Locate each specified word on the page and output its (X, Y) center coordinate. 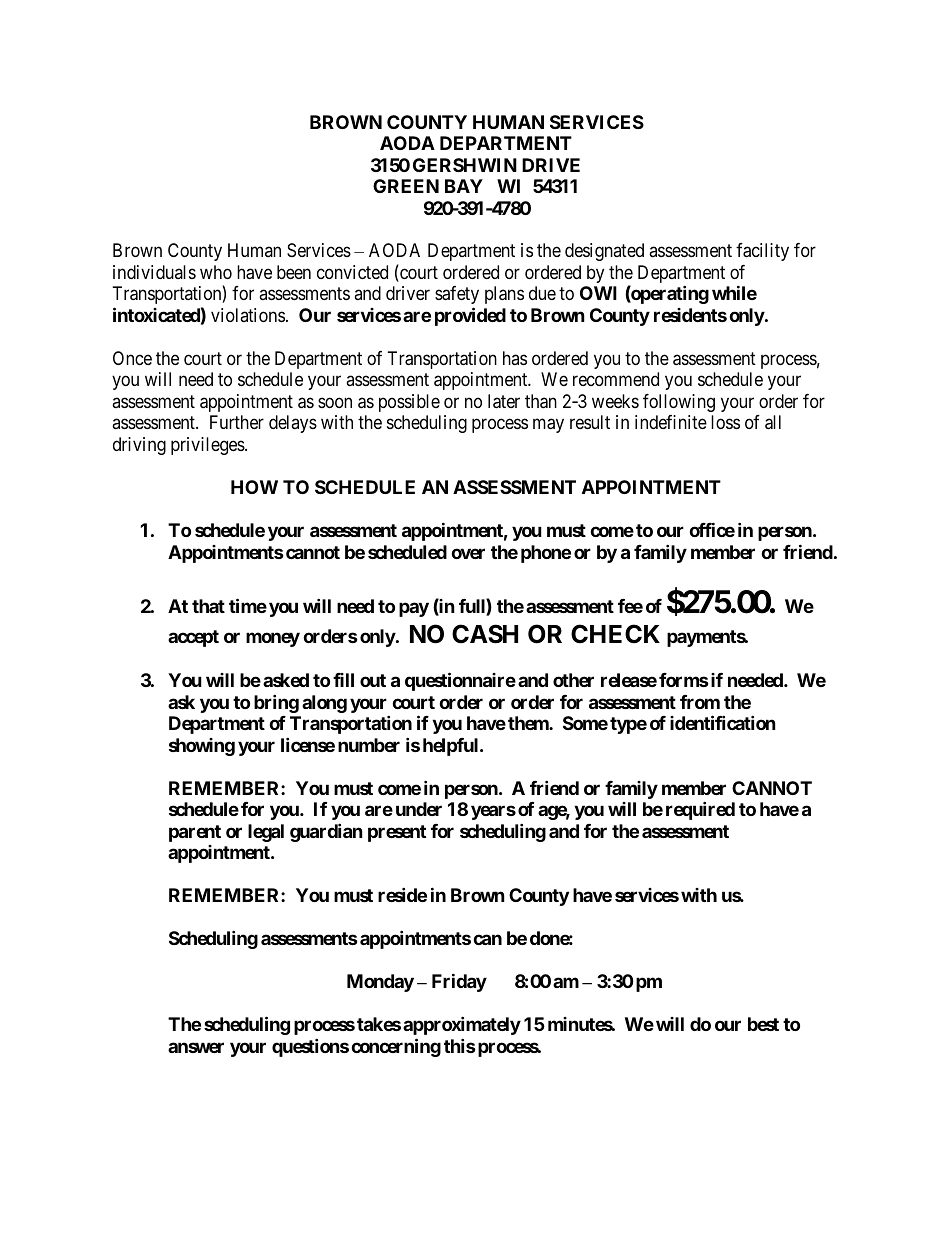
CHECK (615, 634)
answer (196, 1047)
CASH (485, 634)
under (419, 809)
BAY (464, 186)
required (700, 811)
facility (762, 252)
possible (409, 403)
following (679, 403)
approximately (462, 1025)
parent (195, 833)
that (208, 606)
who (216, 272)
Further (237, 422)
